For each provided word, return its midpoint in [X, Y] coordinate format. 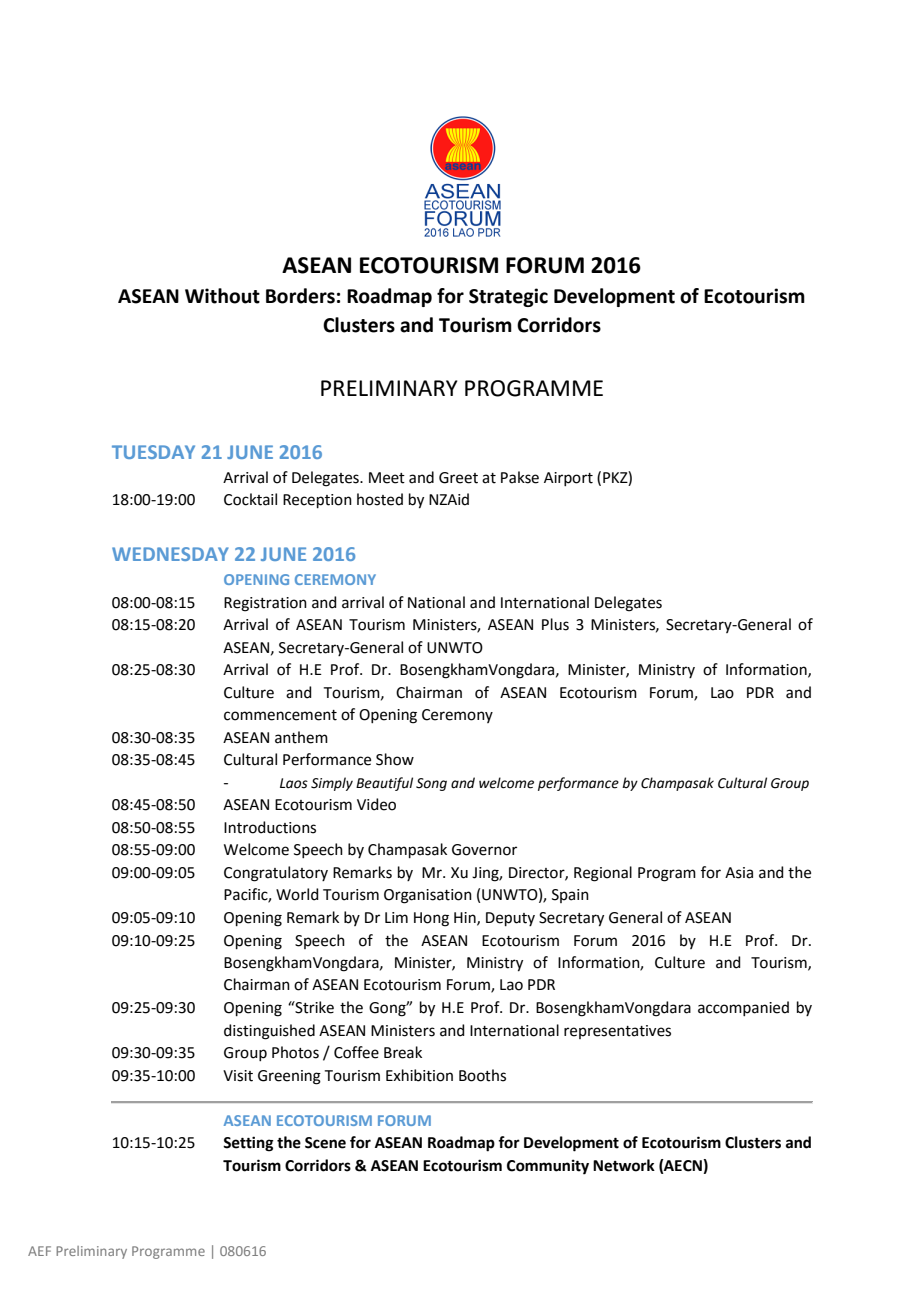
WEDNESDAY [170, 554]
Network [624, 1165]
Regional [603, 874]
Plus [555, 624]
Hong [431, 919]
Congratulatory [276, 874]
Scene [325, 1143]
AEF [39, 1251]
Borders [300, 296]
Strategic [508, 297]
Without [222, 296]
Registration [265, 604]
